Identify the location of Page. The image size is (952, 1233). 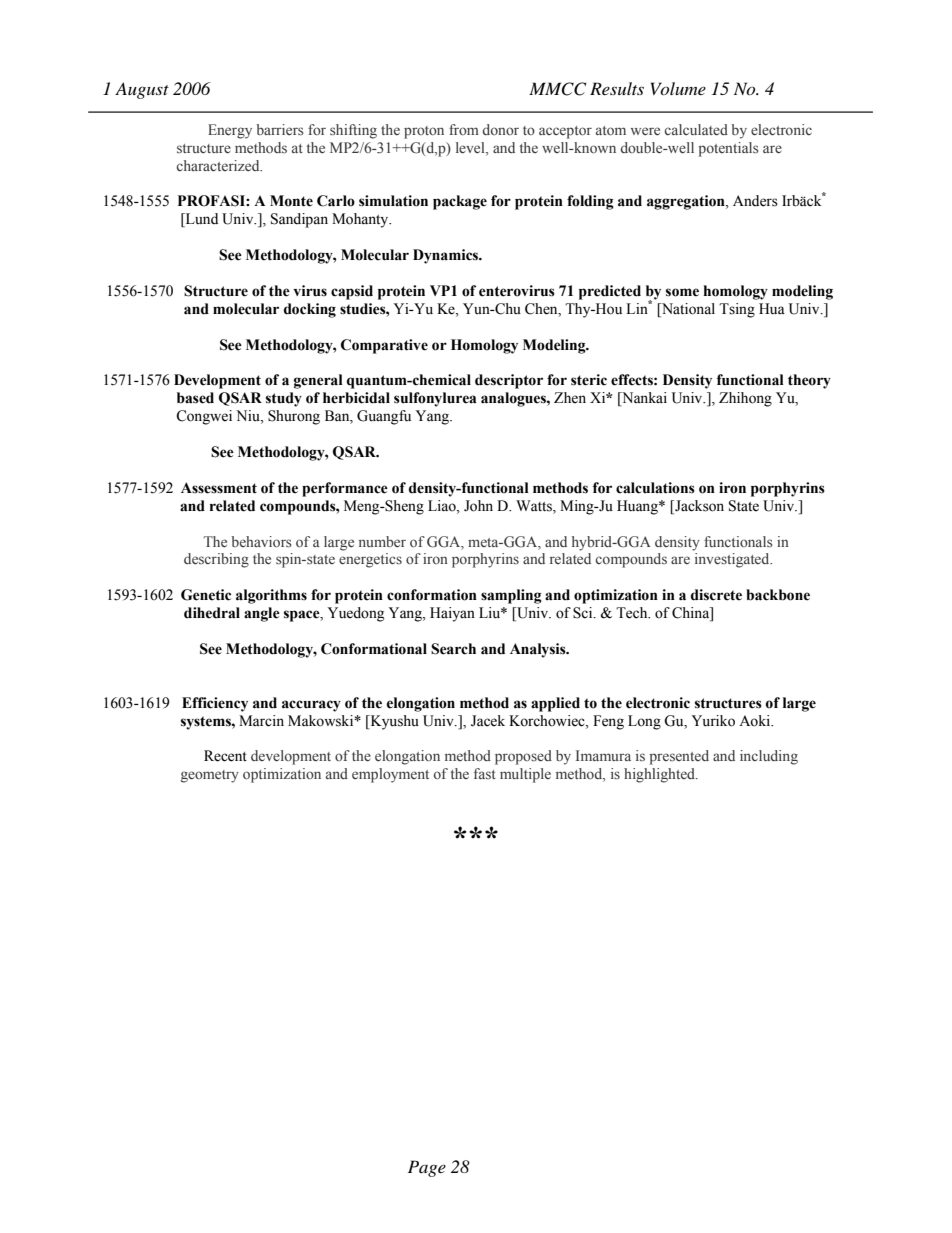
(427, 1168).
